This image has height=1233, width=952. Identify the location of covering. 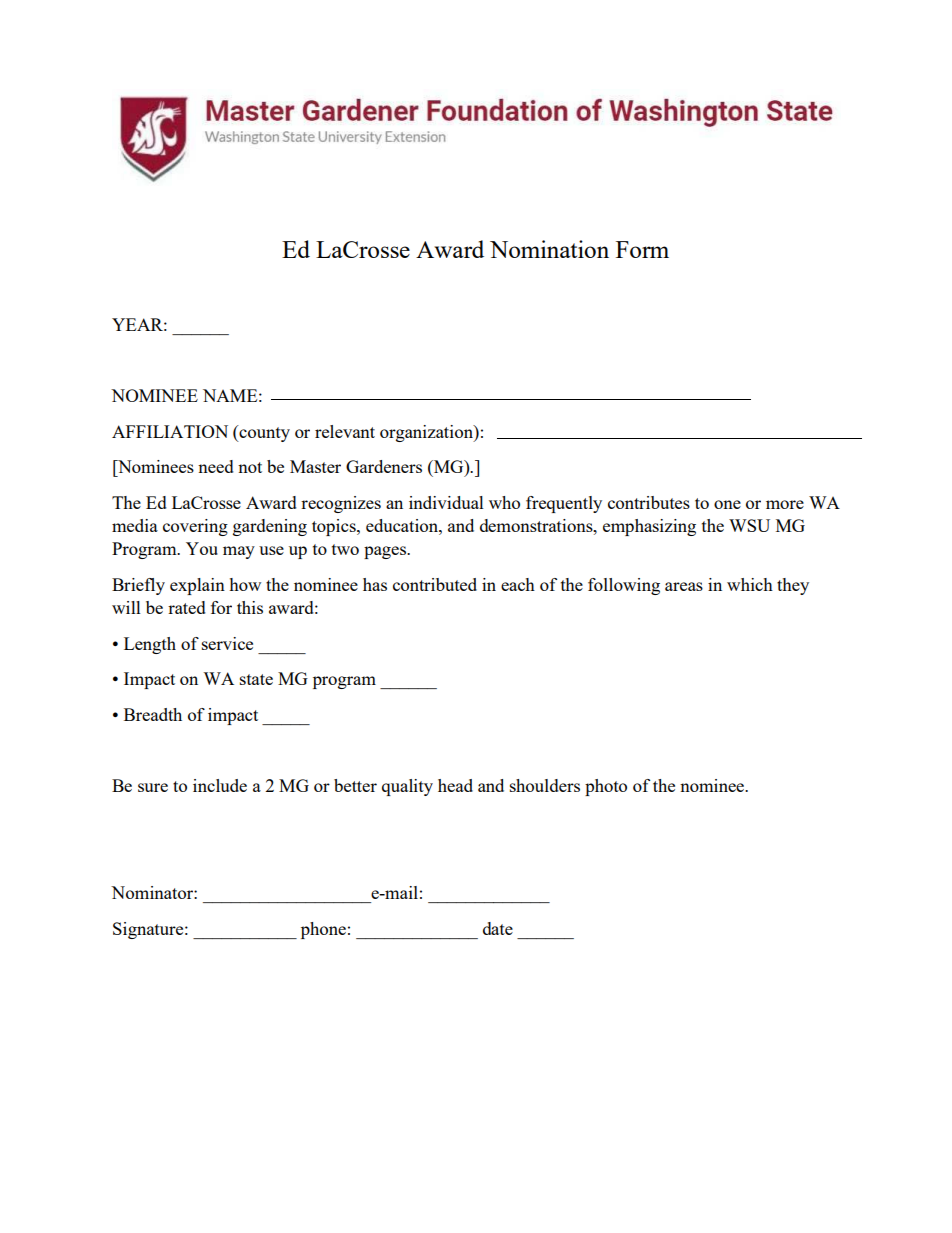
(195, 527).
